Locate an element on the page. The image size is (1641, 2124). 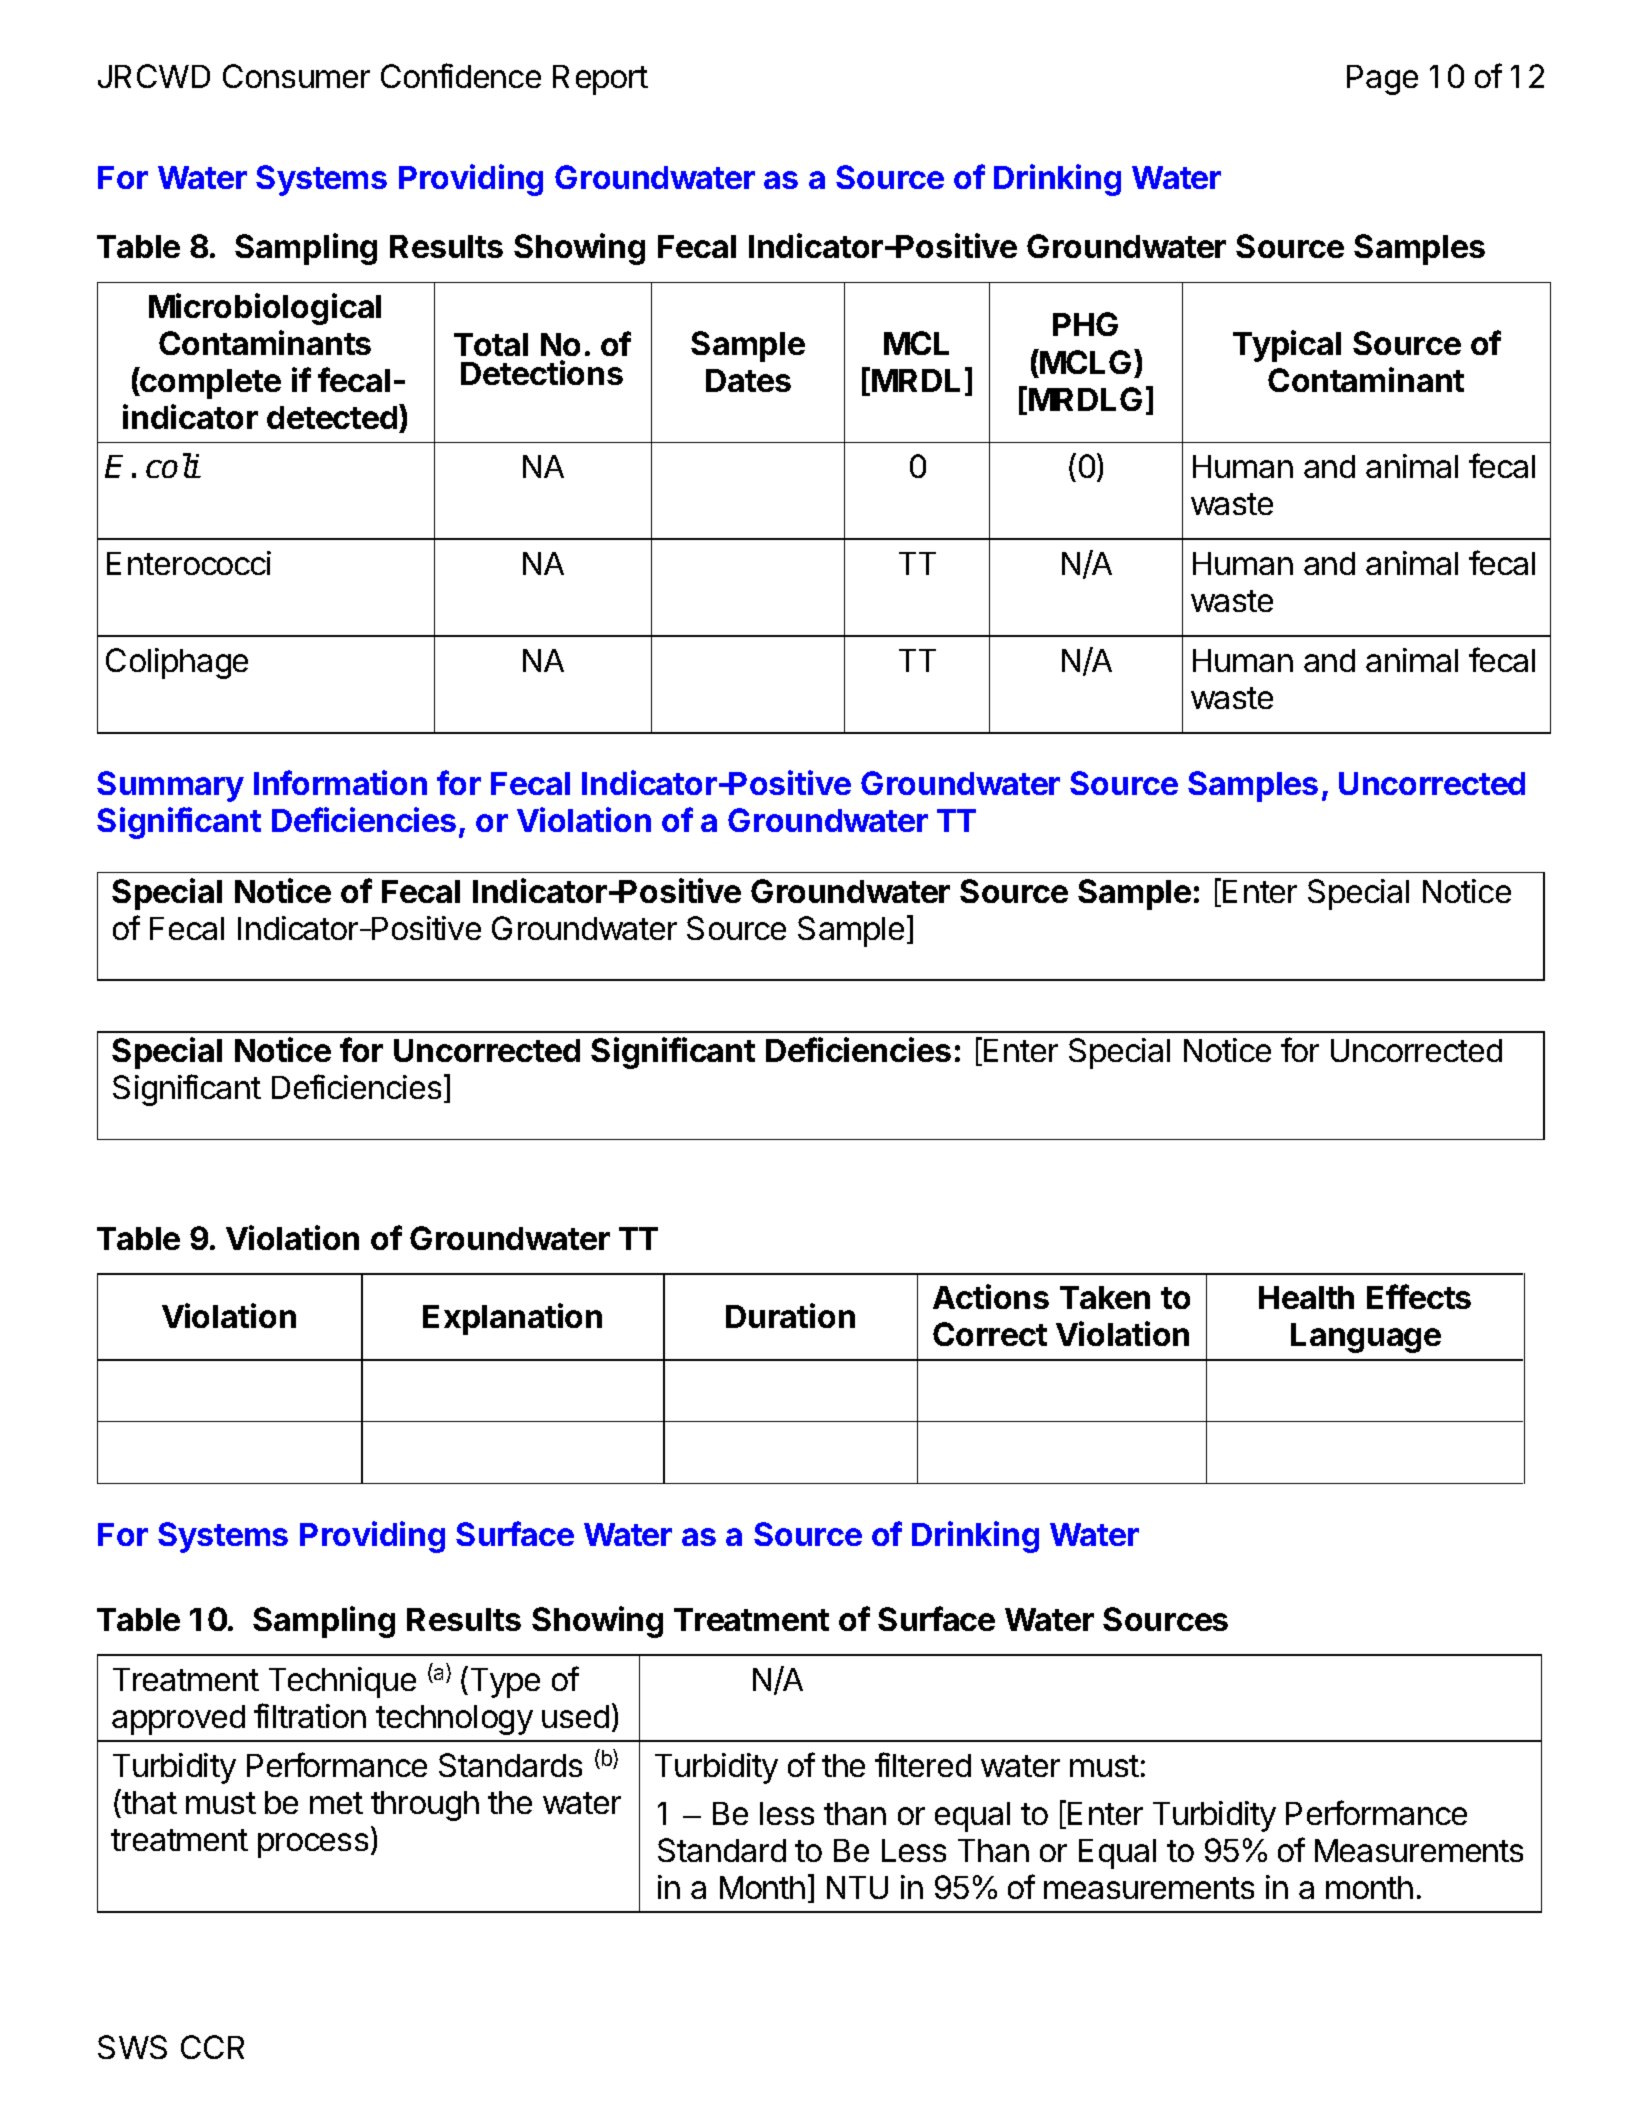
Information is located at coordinates (340, 782).
